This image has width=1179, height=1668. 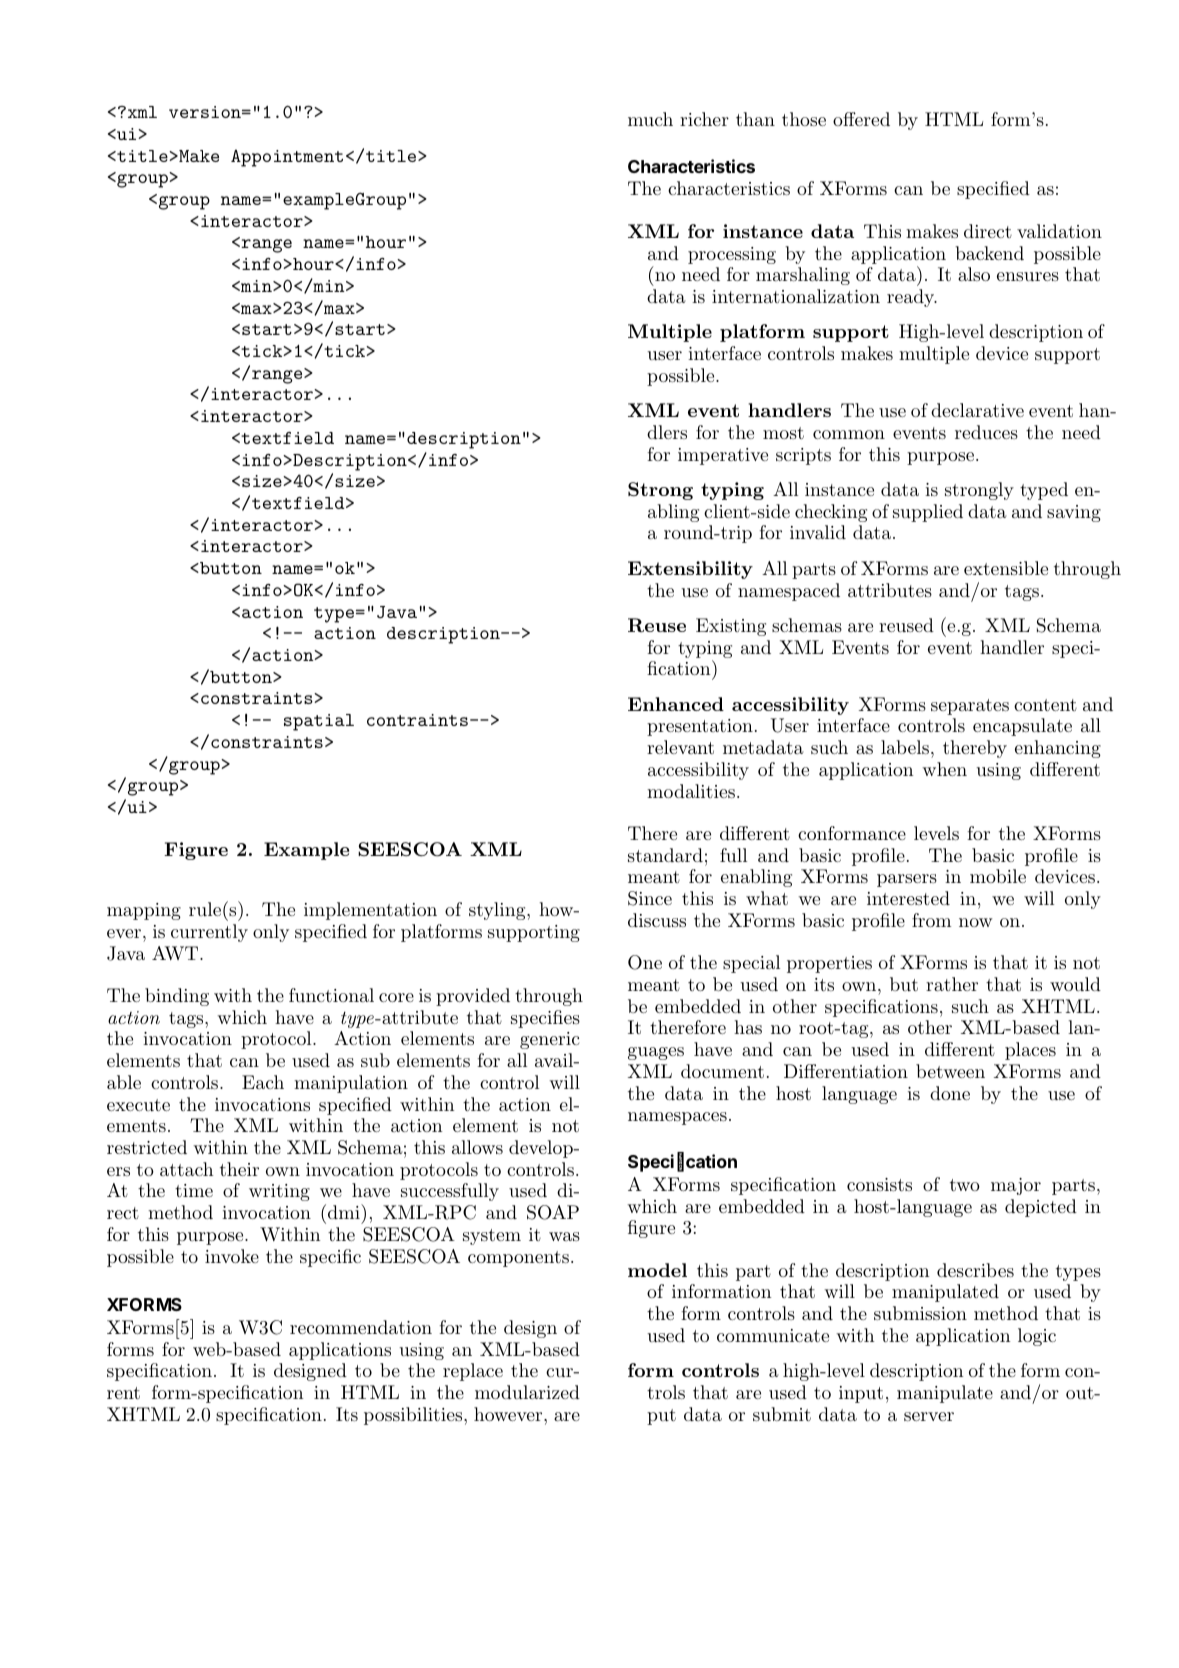 I want to click on modularized, so click(x=527, y=1392).
